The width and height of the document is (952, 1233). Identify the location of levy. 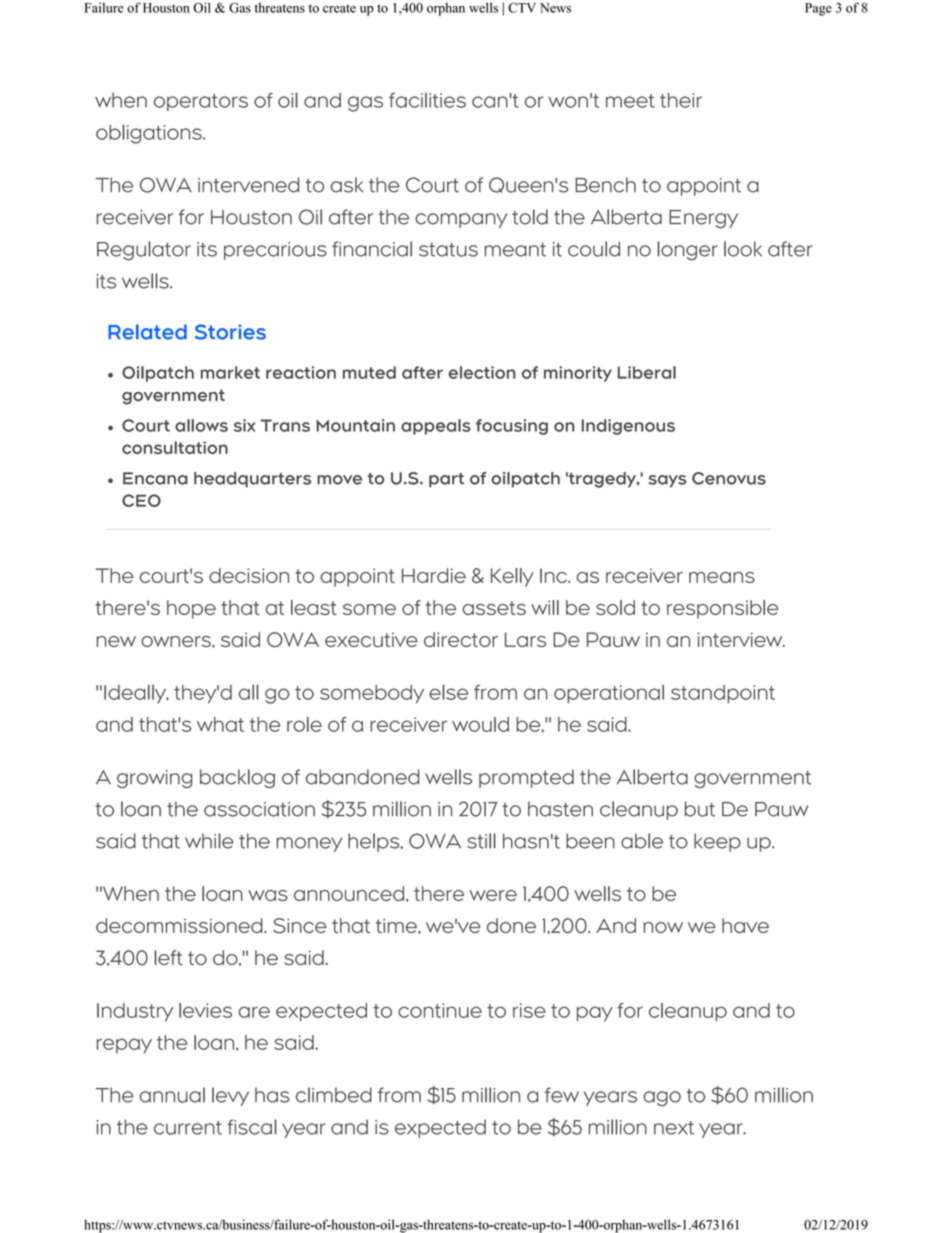
(230, 1096).
